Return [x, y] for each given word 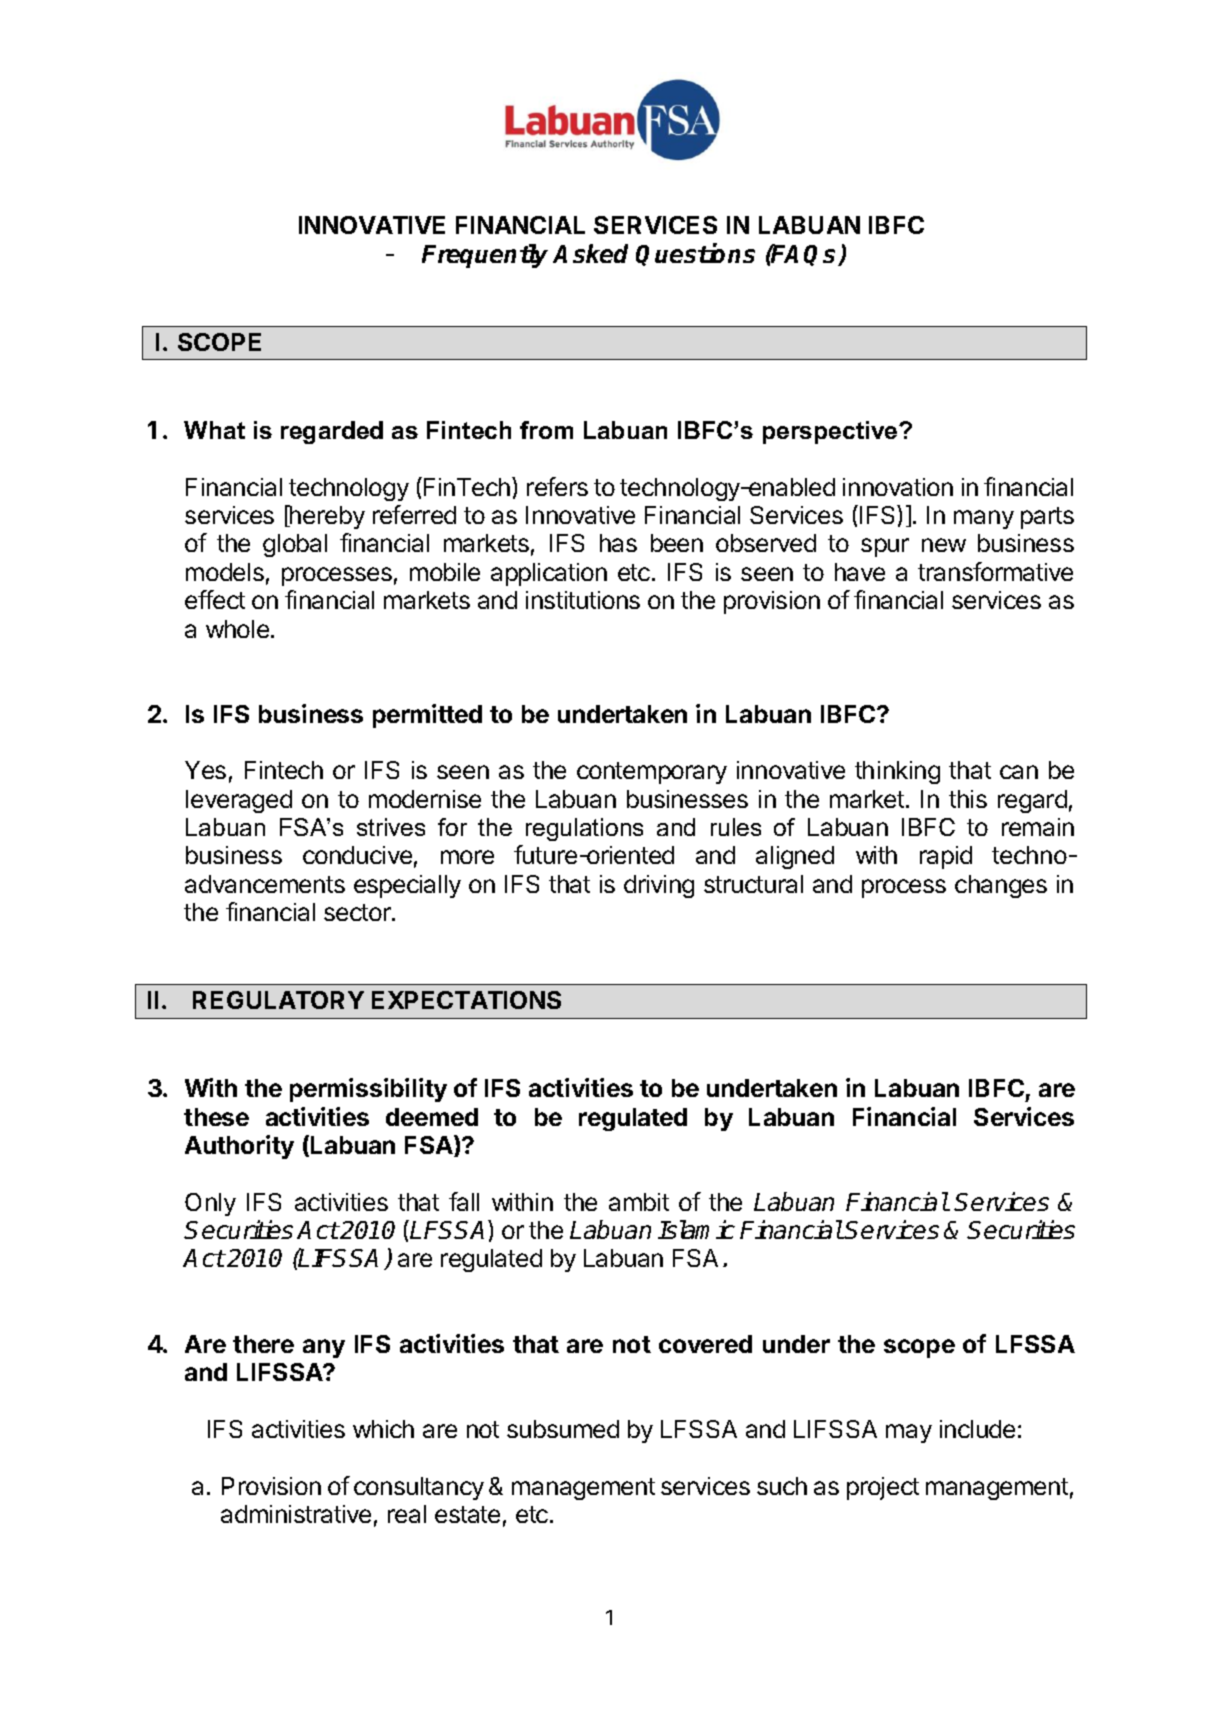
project [883, 1488]
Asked [590, 253]
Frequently [485, 256]
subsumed [563, 1429]
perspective [831, 432]
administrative [296, 1514]
